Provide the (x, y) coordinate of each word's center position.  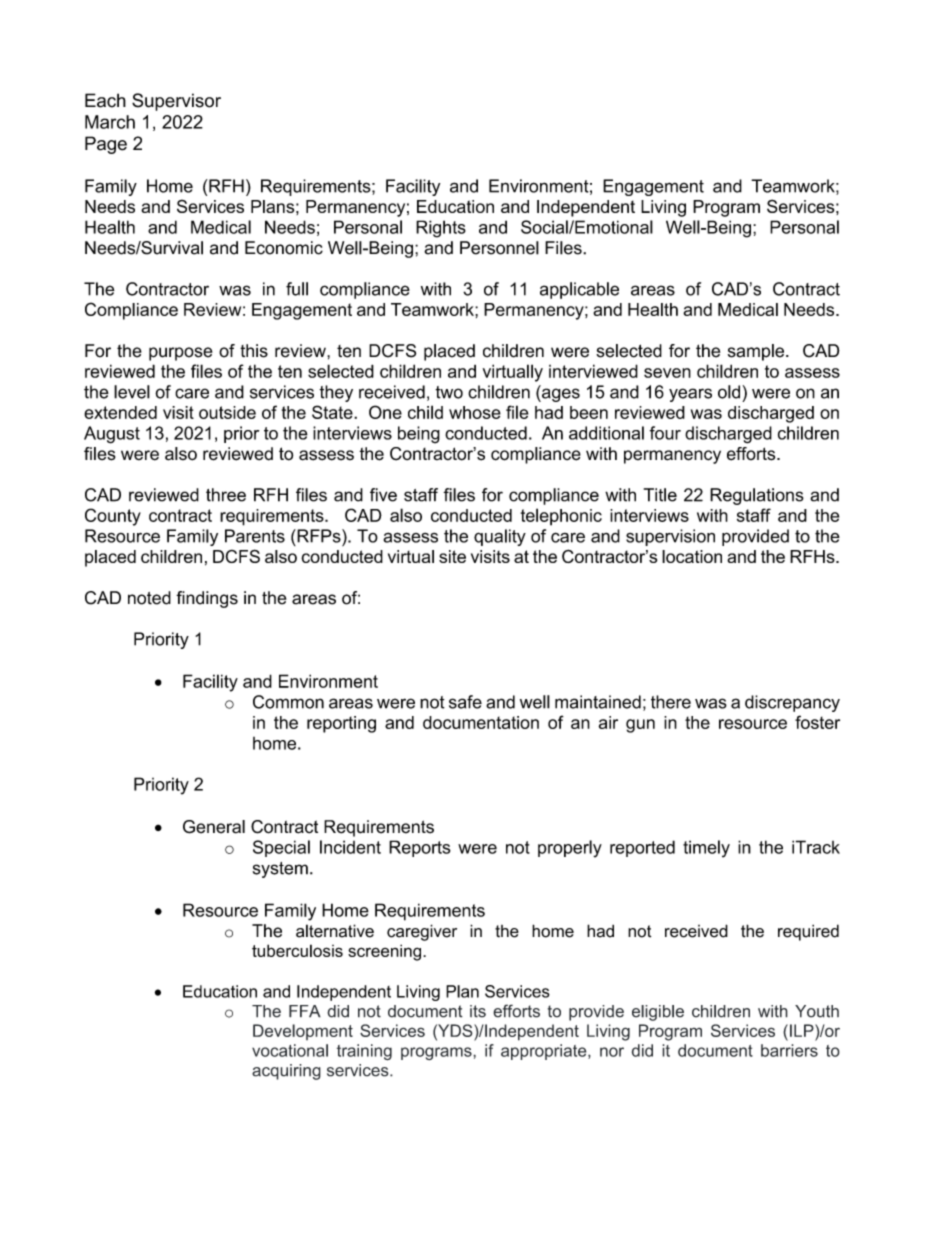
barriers (789, 1050)
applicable (579, 290)
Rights (441, 229)
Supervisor (176, 102)
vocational (290, 1050)
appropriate (545, 1052)
